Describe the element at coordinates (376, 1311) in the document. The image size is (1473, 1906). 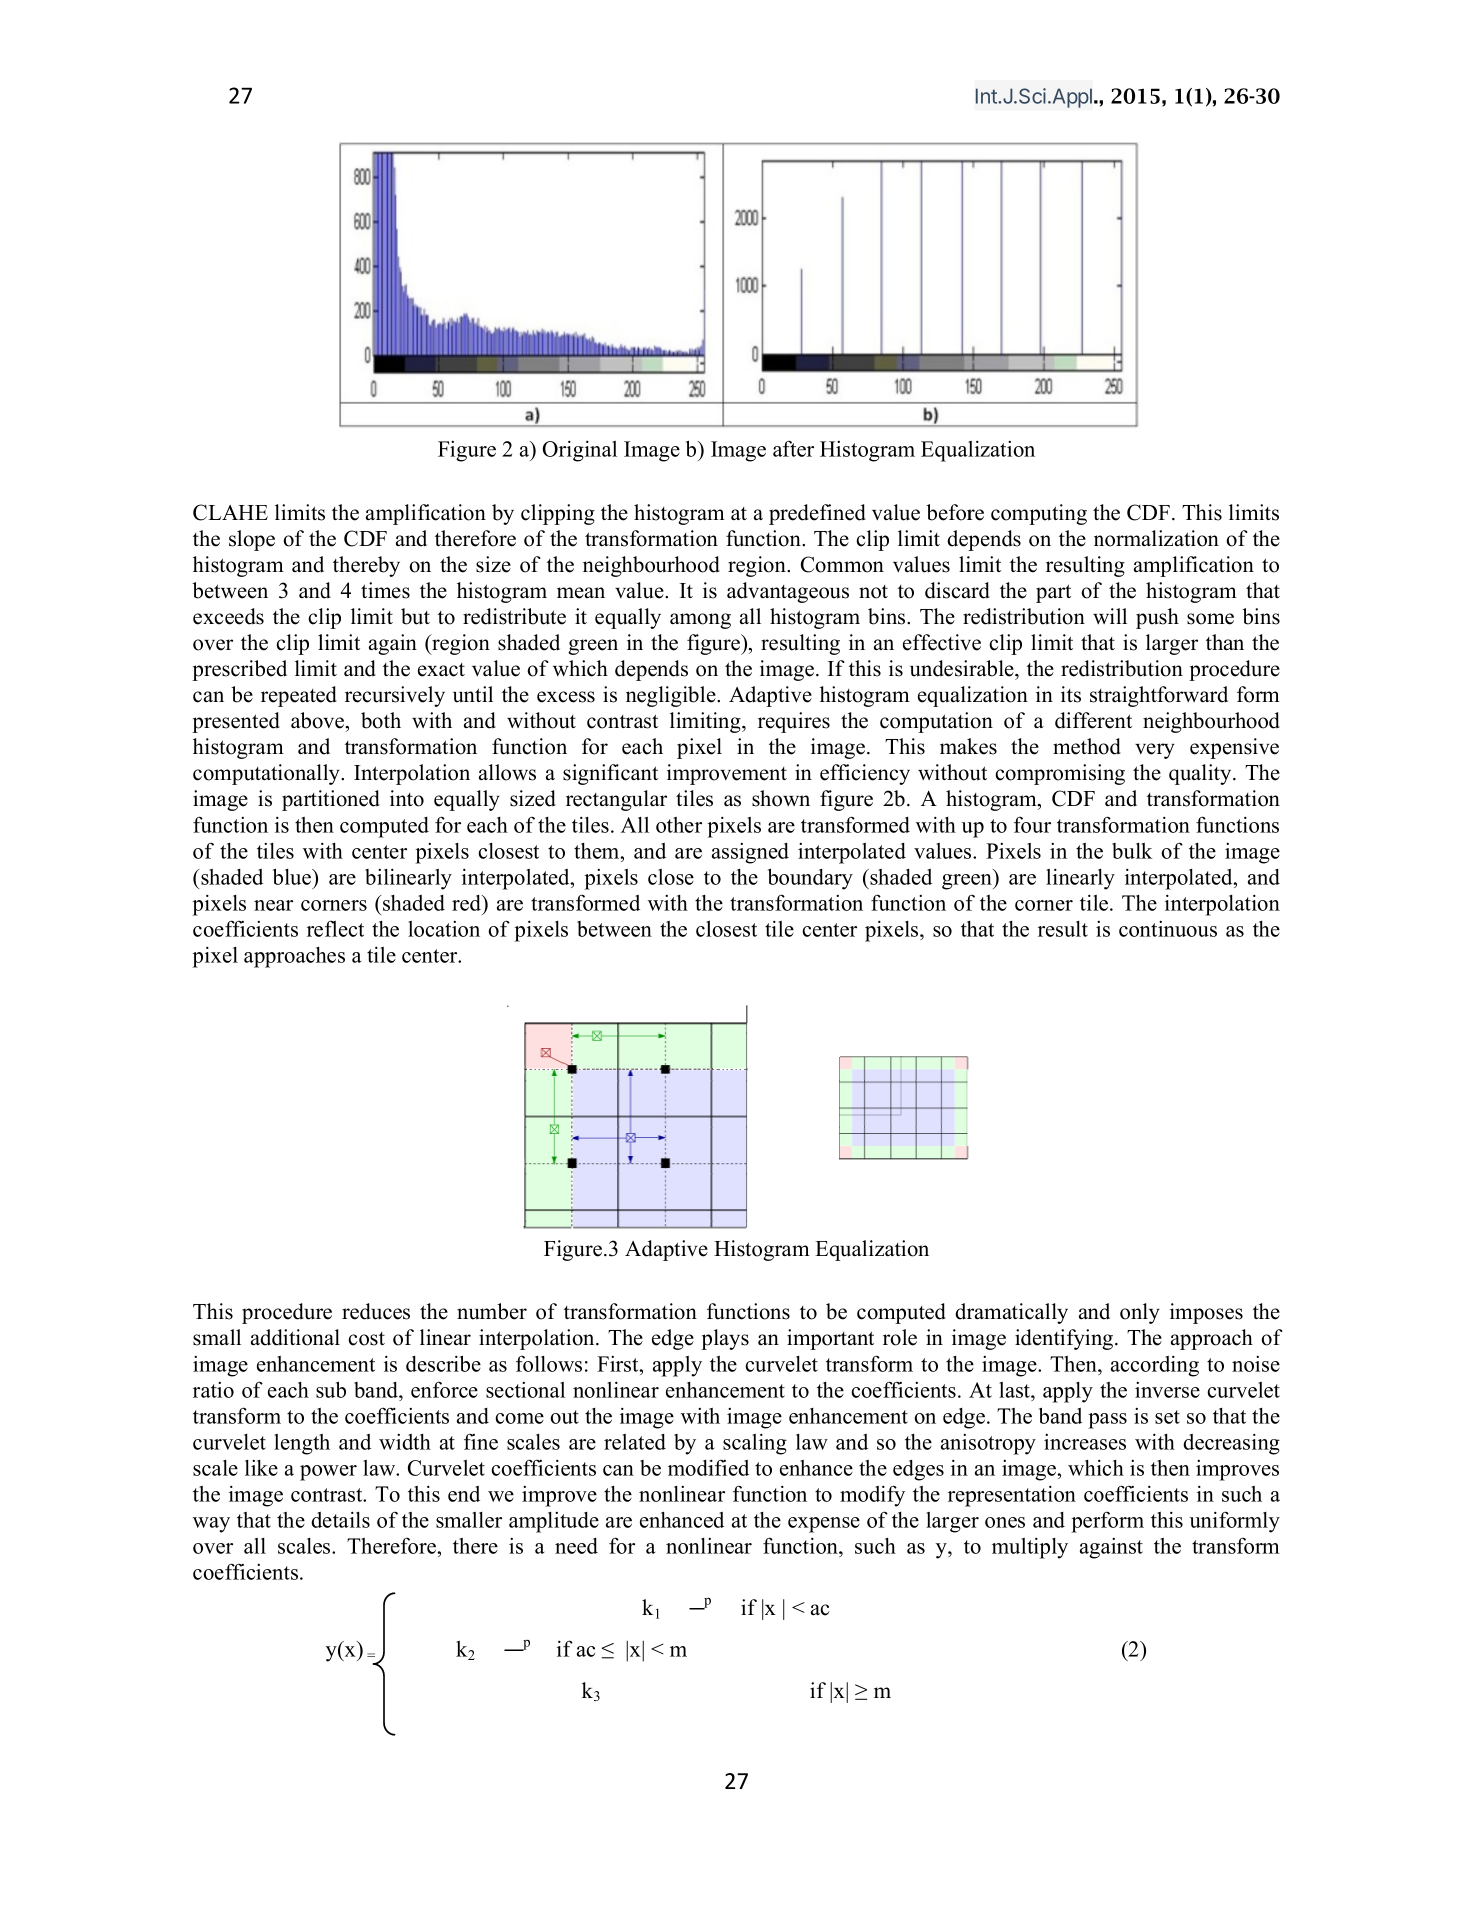
I see `reduces` at that location.
